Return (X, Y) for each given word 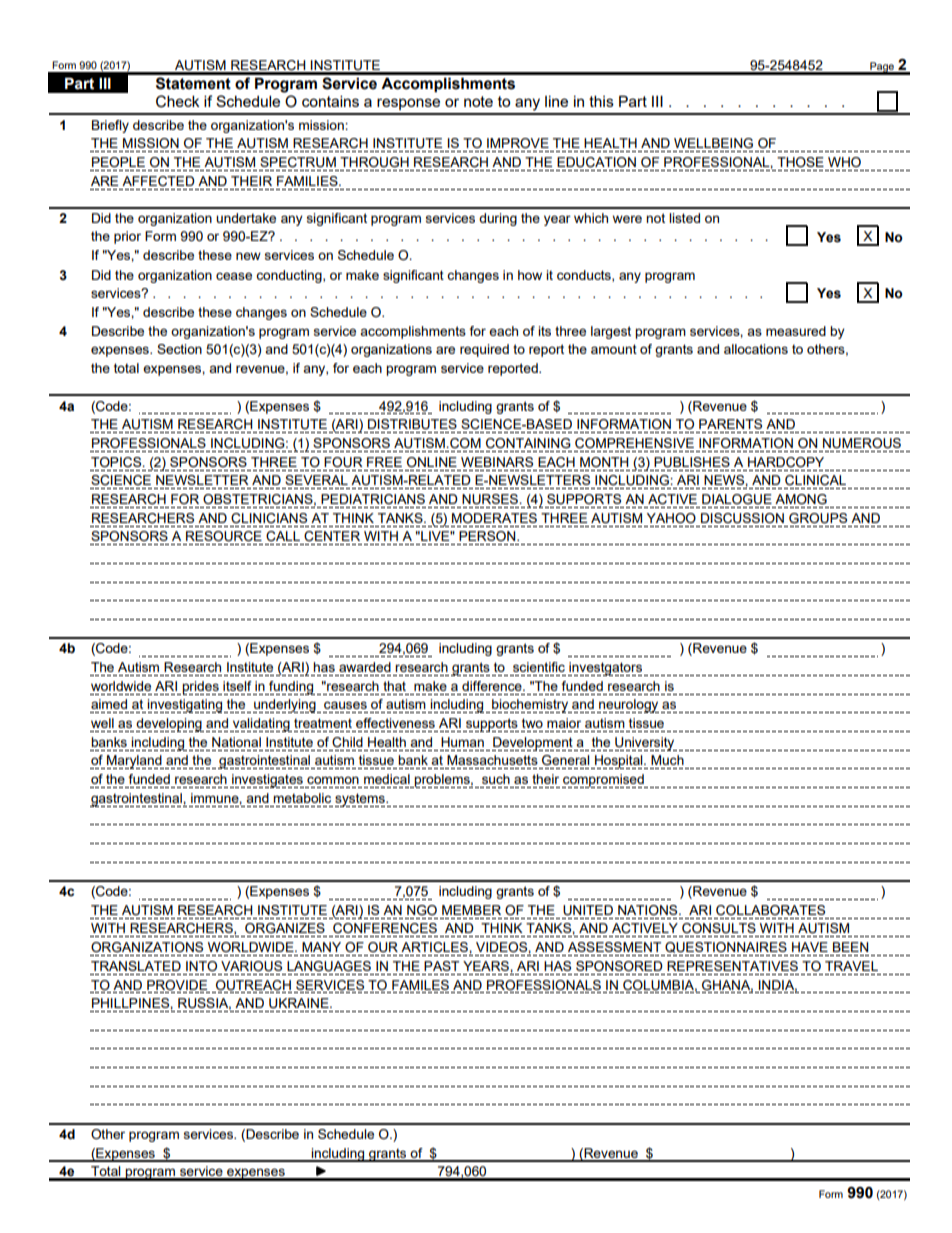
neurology (628, 706)
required (484, 350)
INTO (201, 966)
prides (200, 688)
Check (178, 101)
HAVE (810, 947)
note (478, 101)
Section (179, 349)
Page (882, 68)
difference (493, 686)
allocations (756, 349)
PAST (441, 966)
